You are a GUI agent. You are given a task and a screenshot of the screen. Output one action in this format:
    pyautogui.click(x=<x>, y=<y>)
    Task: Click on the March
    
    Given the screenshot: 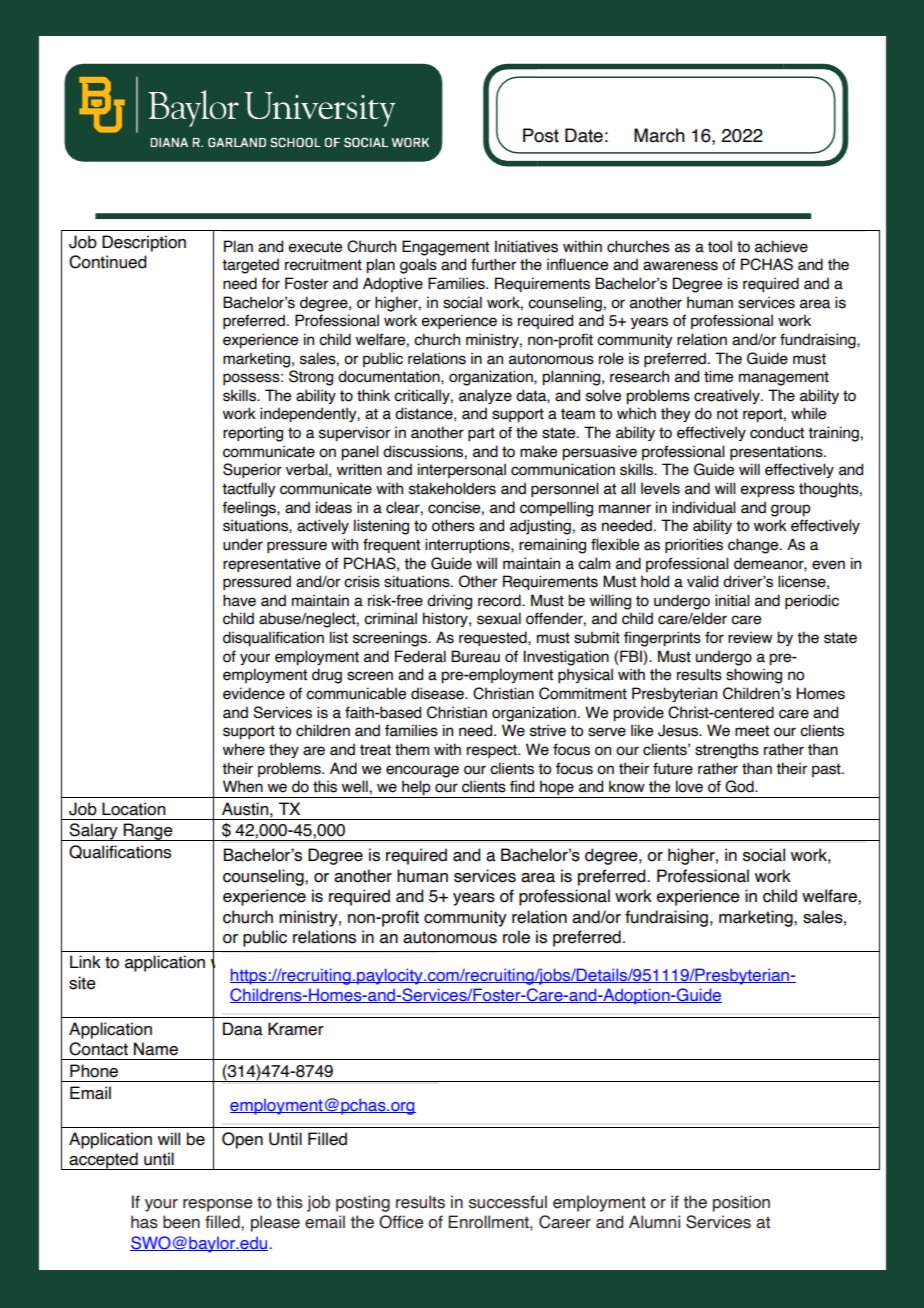 What is the action you would take?
    pyautogui.click(x=659, y=135)
